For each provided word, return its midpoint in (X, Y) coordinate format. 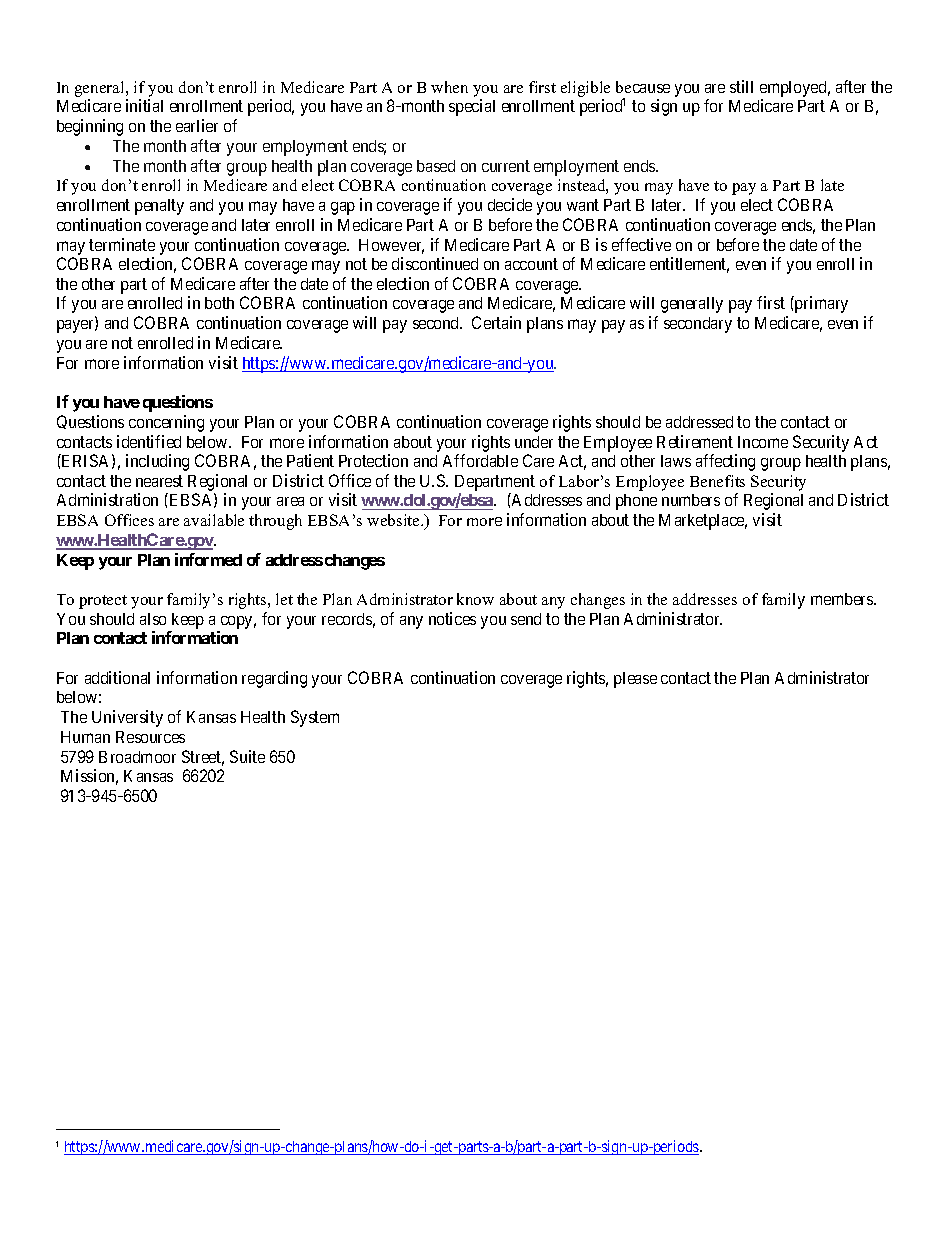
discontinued (435, 263)
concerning (166, 423)
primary (820, 304)
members (843, 599)
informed (208, 559)
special (472, 107)
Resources (150, 737)
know (475, 599)
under (534, 442)
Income (763, 442)
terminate (122, 244)
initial (144, 105)
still (741, 86)
